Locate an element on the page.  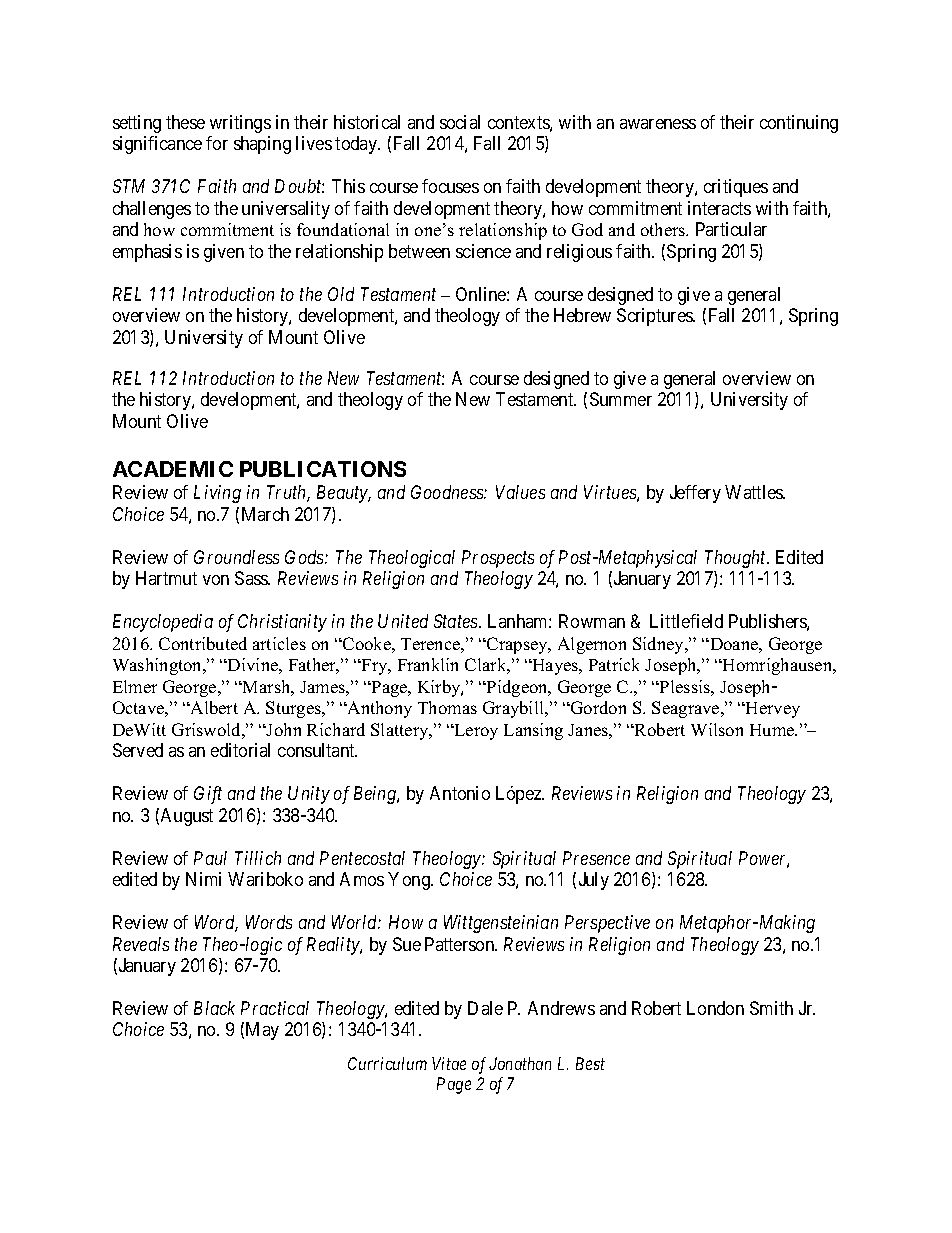
for is located at coordinates (217, 143).
